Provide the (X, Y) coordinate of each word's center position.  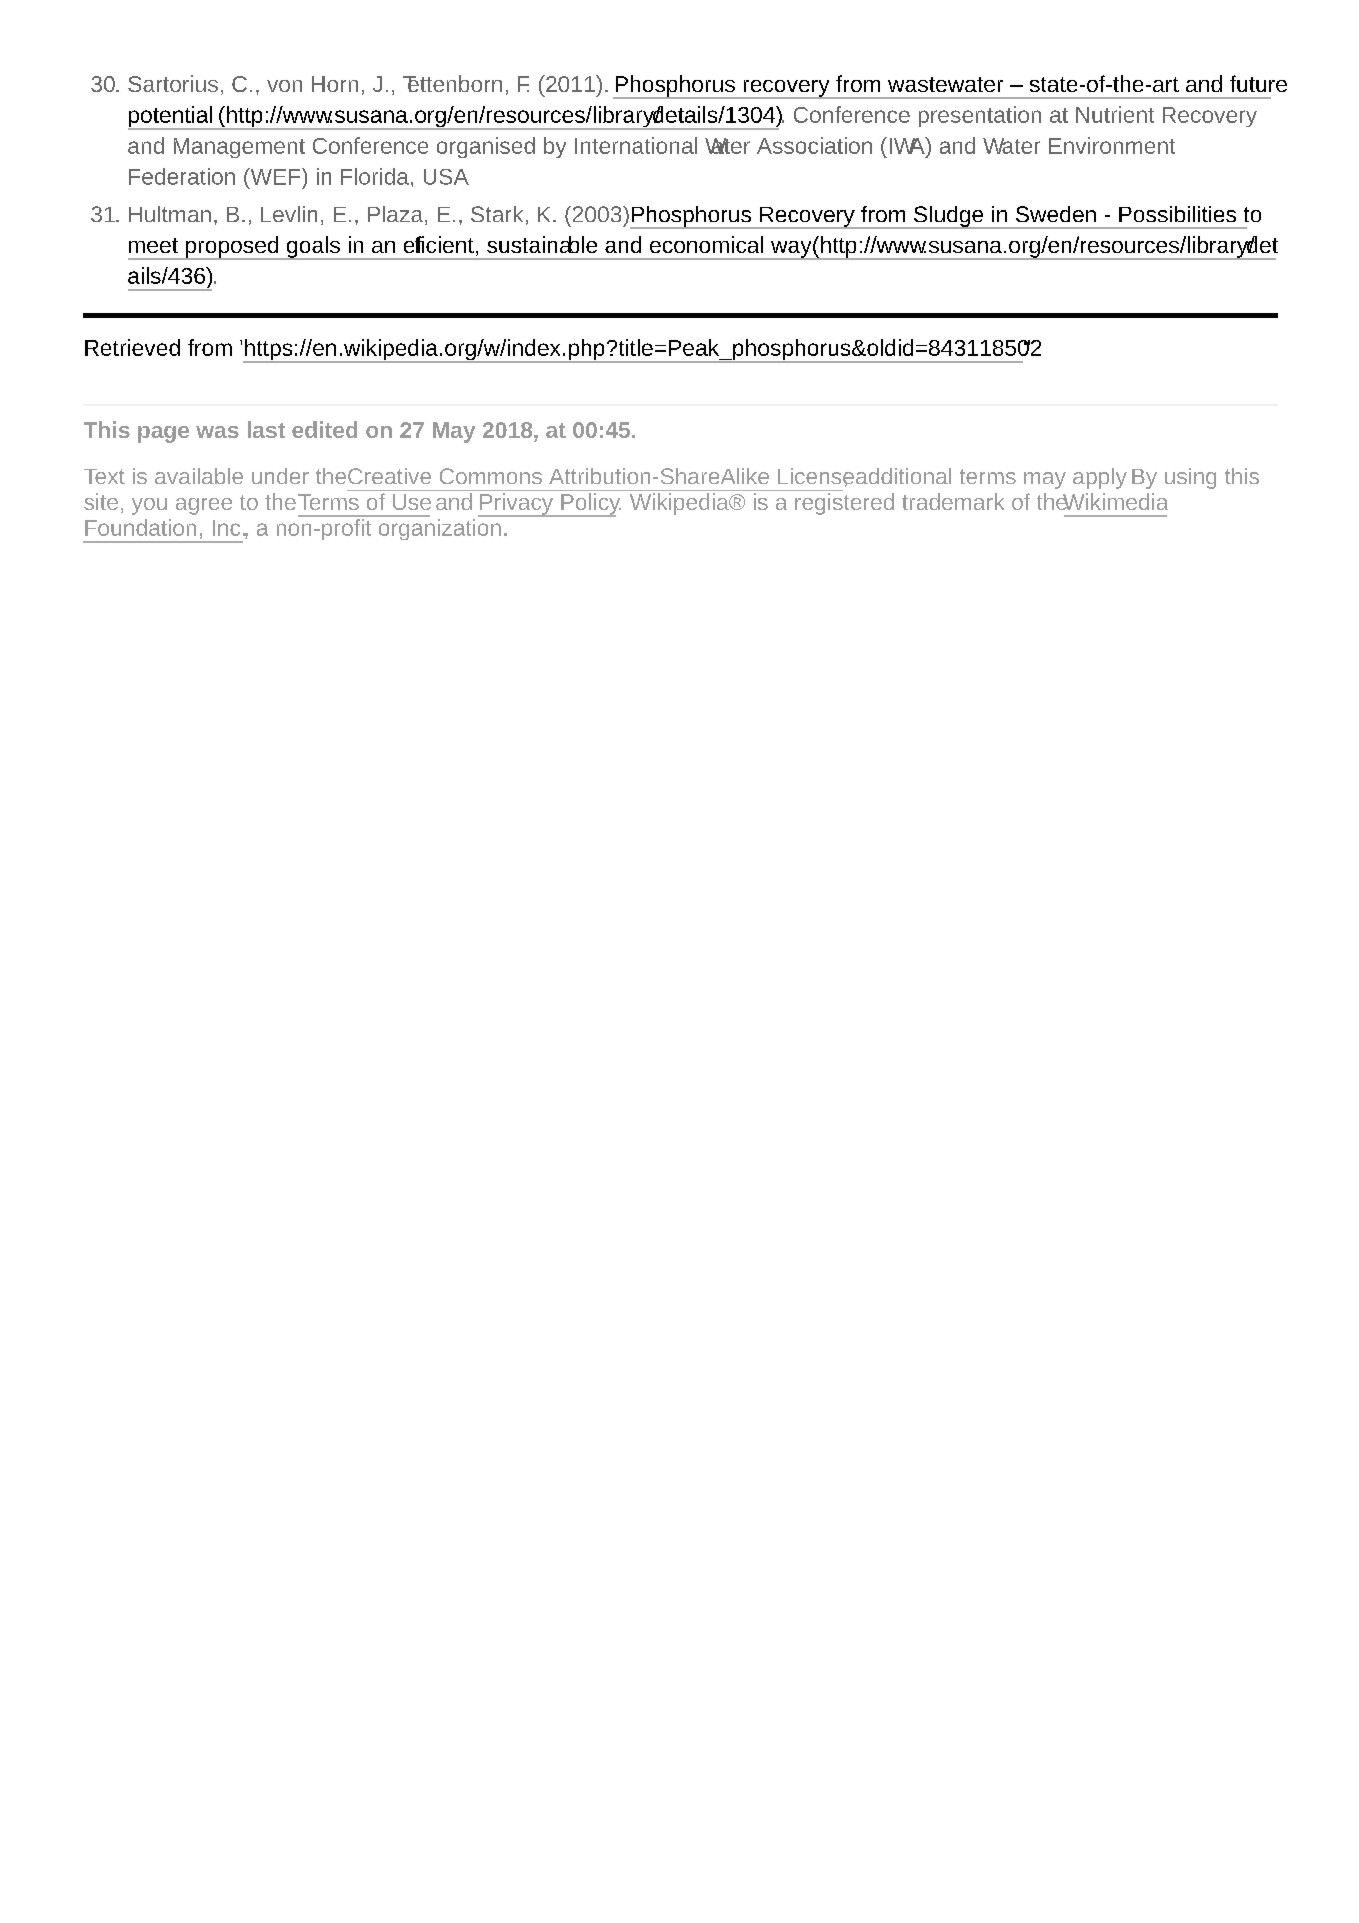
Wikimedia (1114, 501)
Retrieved (132, 347)
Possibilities (1177, 214)
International (636, 145)
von (284, 86)
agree (204, 506)
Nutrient (1115, 114)
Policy (590, 505)
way (790, 250)
